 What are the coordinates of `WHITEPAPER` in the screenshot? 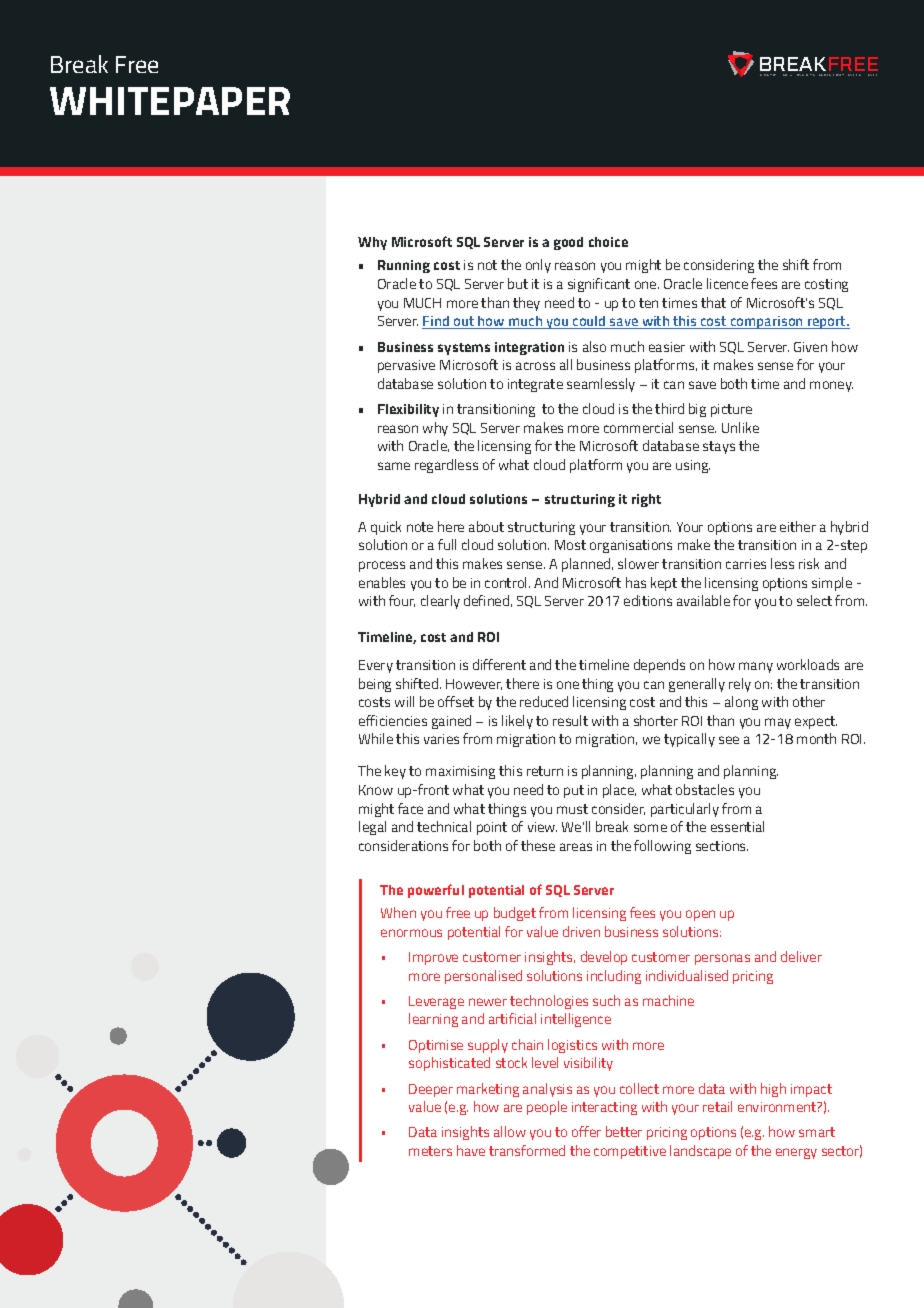 It's located at (170, 101).
